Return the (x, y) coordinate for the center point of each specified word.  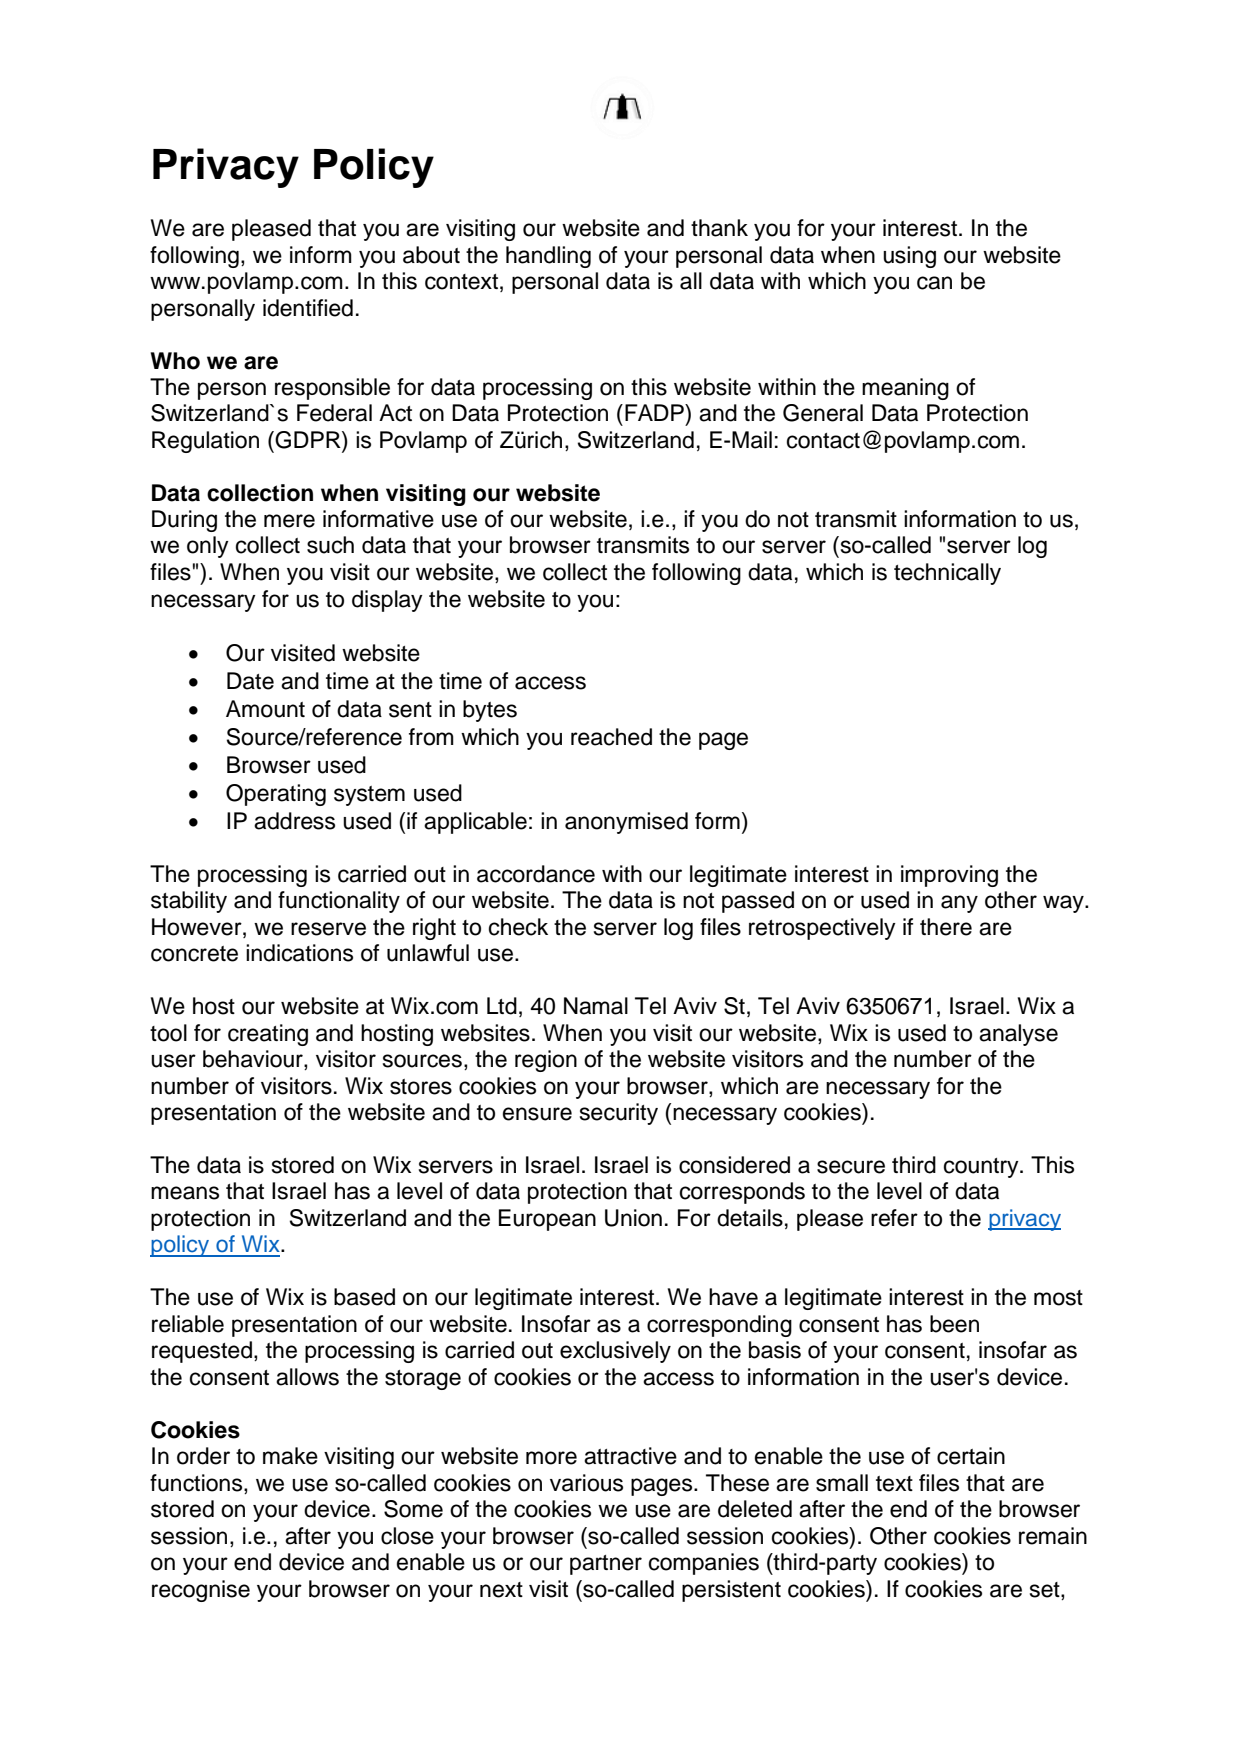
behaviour (254, 1060)
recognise (201, 1591)
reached (611, 737)
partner (606, 1565)
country (982, 1168)
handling (548, 257)
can (934, 283)
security (619, 1114)
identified (308, 308)
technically (947, 574)
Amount (265, 709)
